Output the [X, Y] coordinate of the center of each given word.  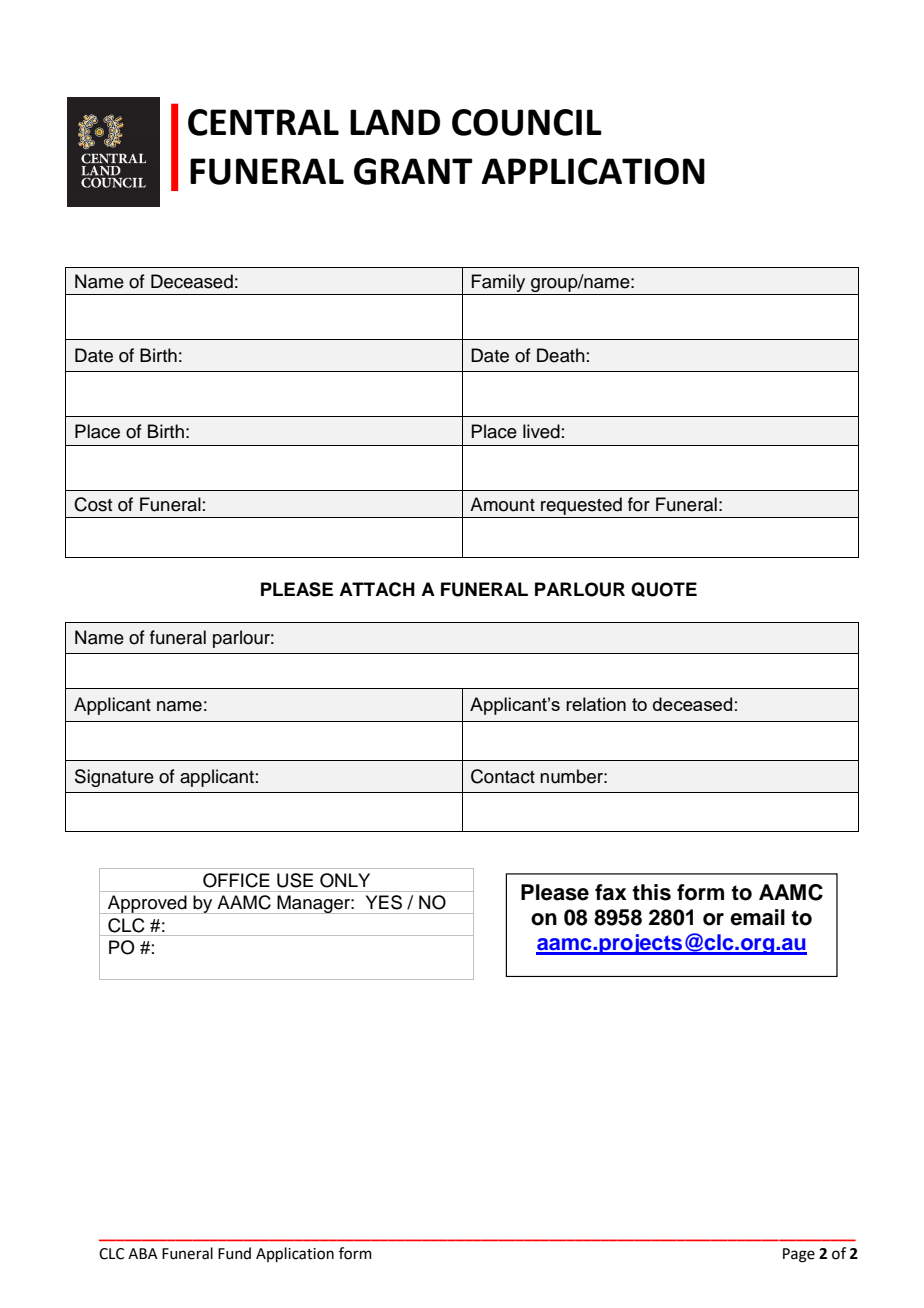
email [757, 917]
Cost [93, 504]
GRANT [413, 171]
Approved [147, 904]
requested [581, 506]
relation [596, 704]
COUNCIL [527, 122]
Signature [114, 778]
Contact [503, 776]
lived [541, 431]
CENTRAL [263, 122]
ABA [143, 1253]
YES [384, 902]
